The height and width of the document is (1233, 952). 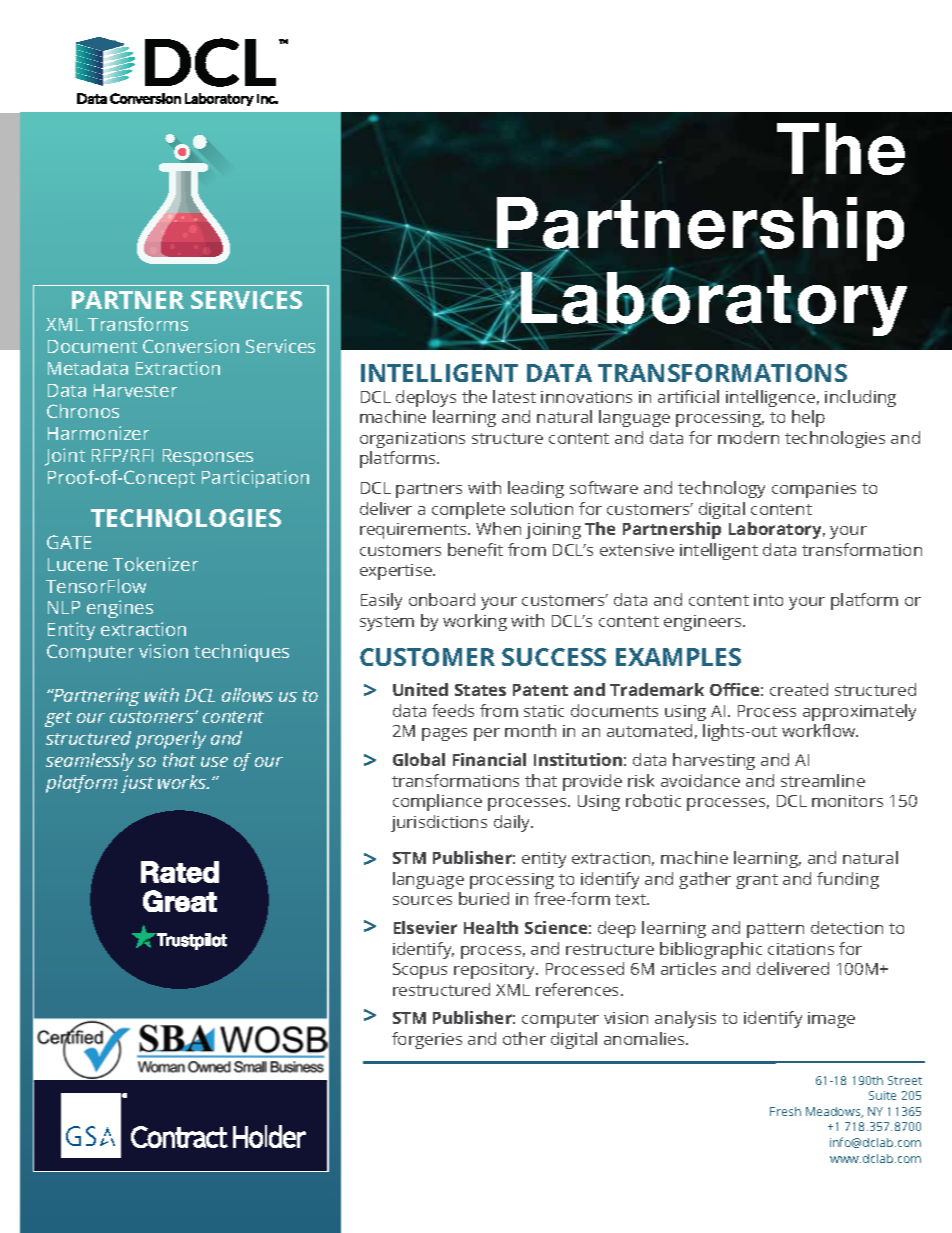 What do you see at coordinates (241, 653) in the document?
I see `techniques` at bounding box center [241, 653].
